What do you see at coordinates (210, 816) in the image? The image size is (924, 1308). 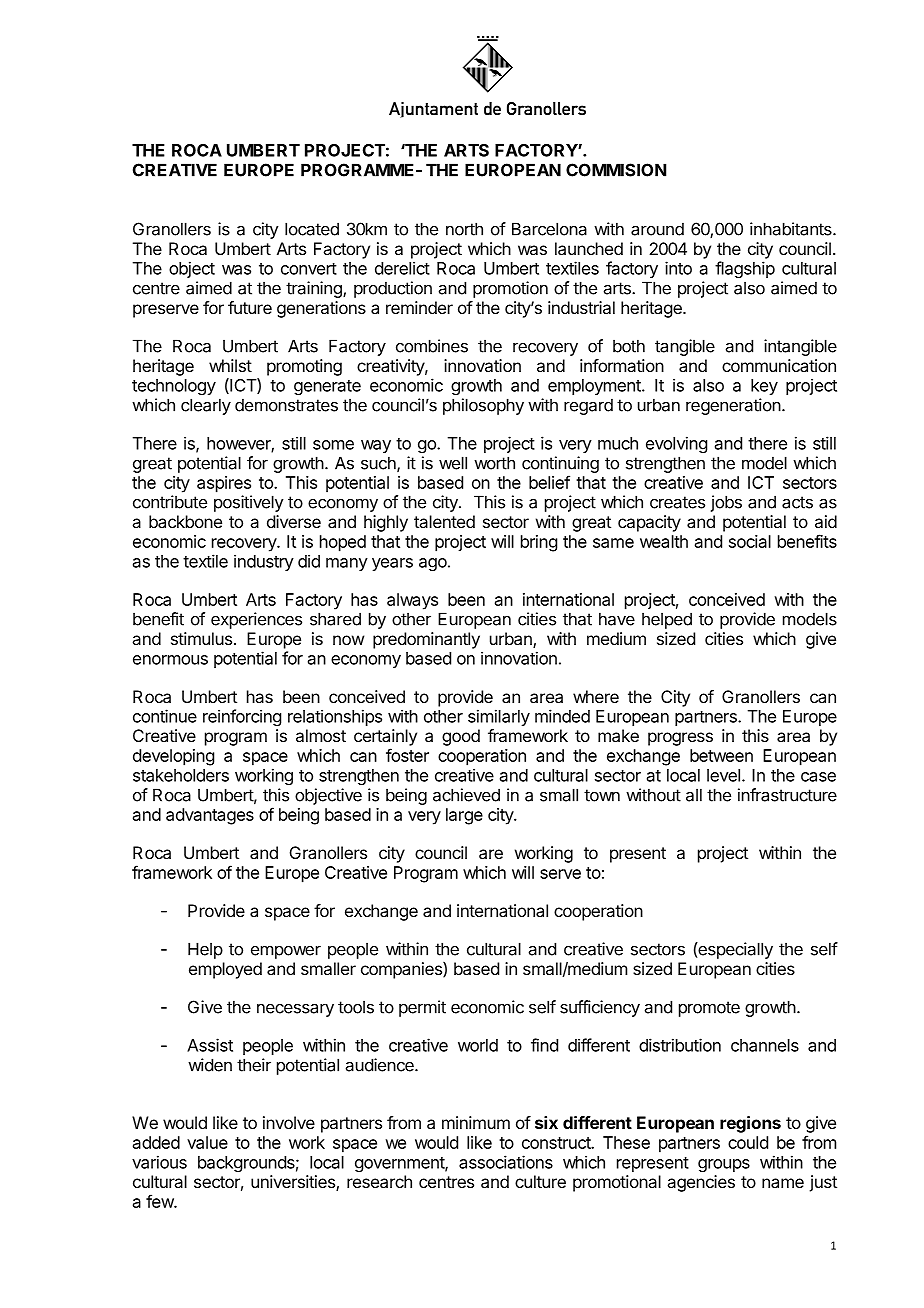 I see `advantages` at bounding box center [210, 816].
